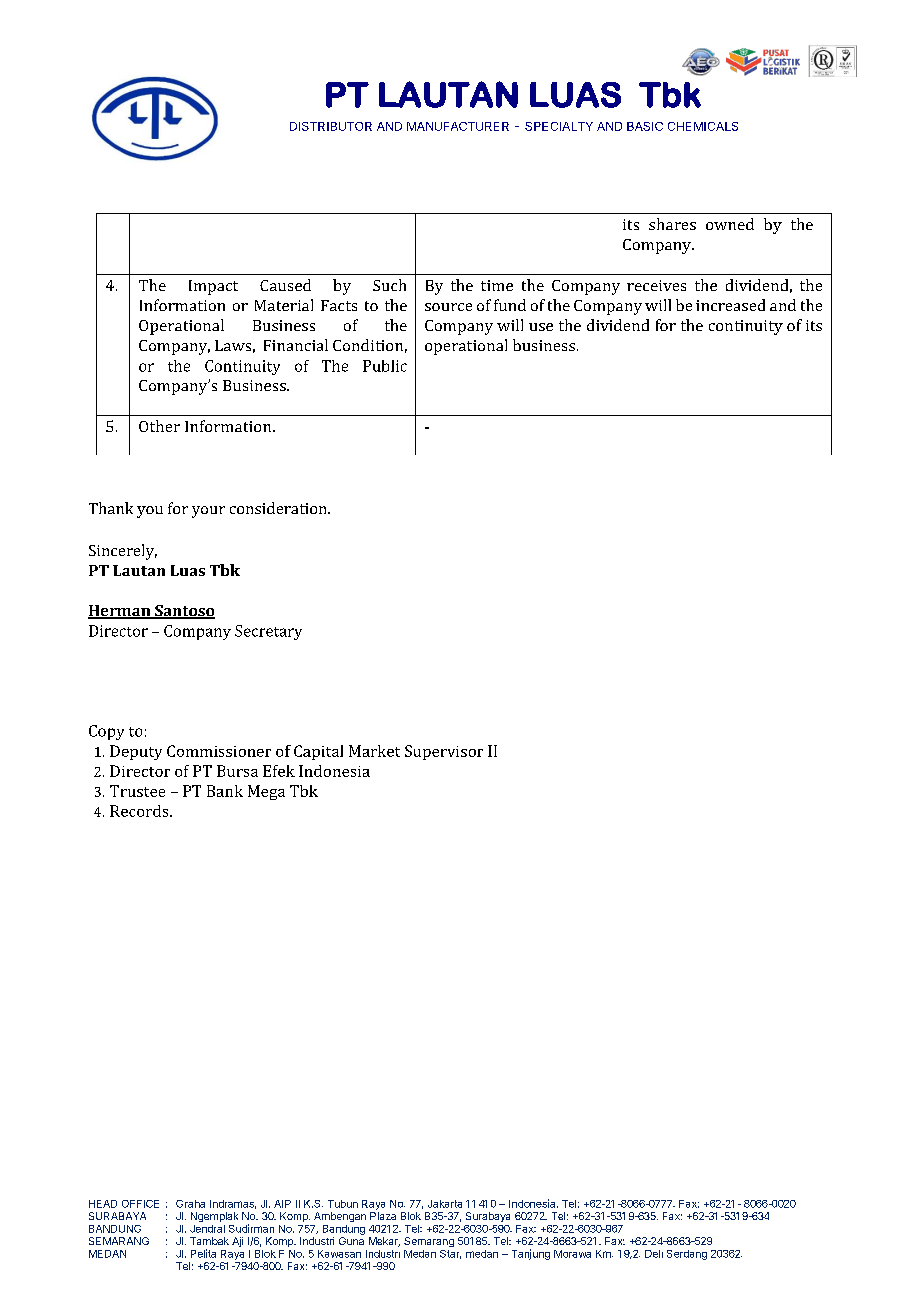 The image size is (924, 1308). Describe the element at coordinates (445, 1204) in the page. I see `Jakarta` at that location.
